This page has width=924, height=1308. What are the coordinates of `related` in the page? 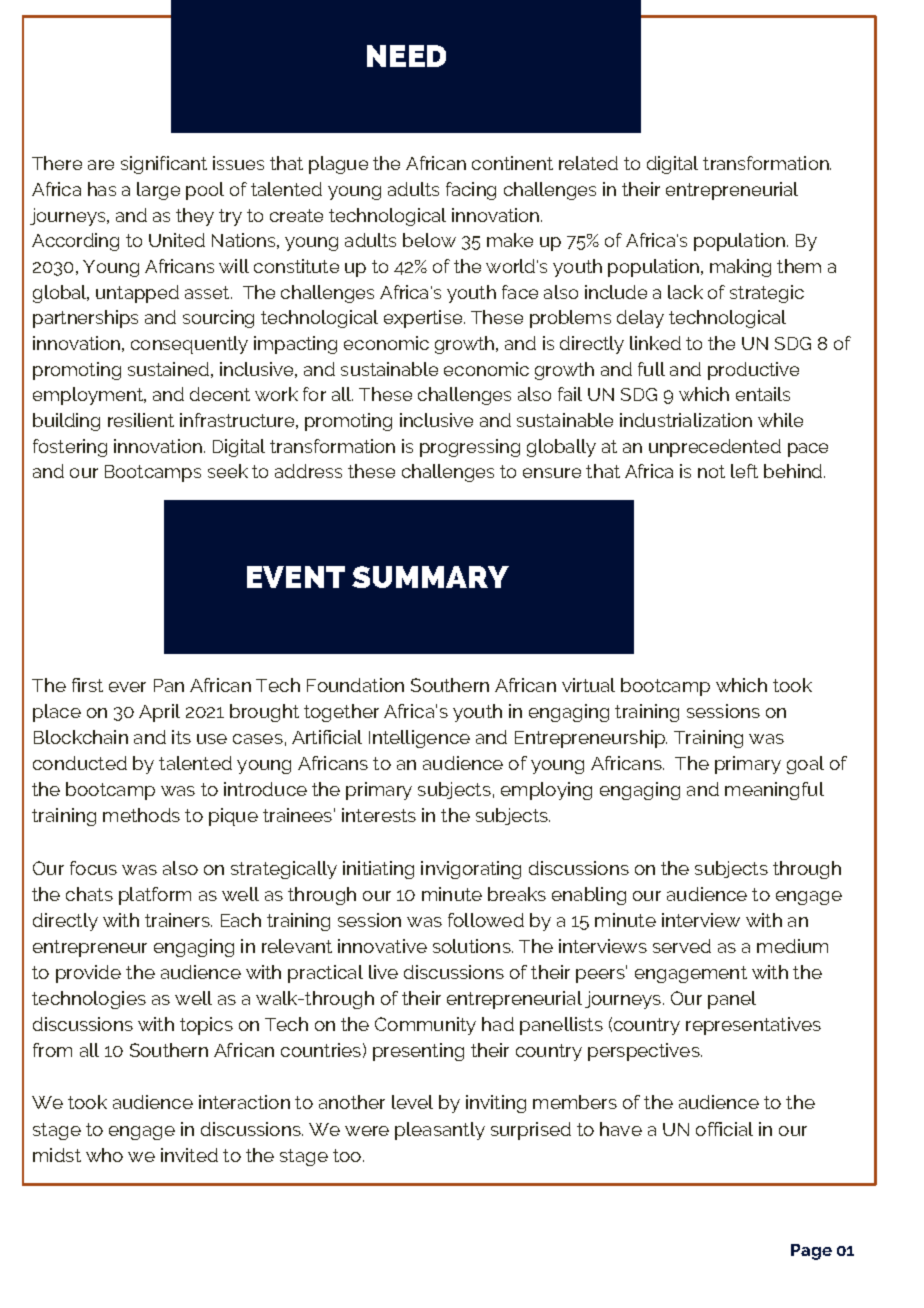 It's located at (588, 163).
